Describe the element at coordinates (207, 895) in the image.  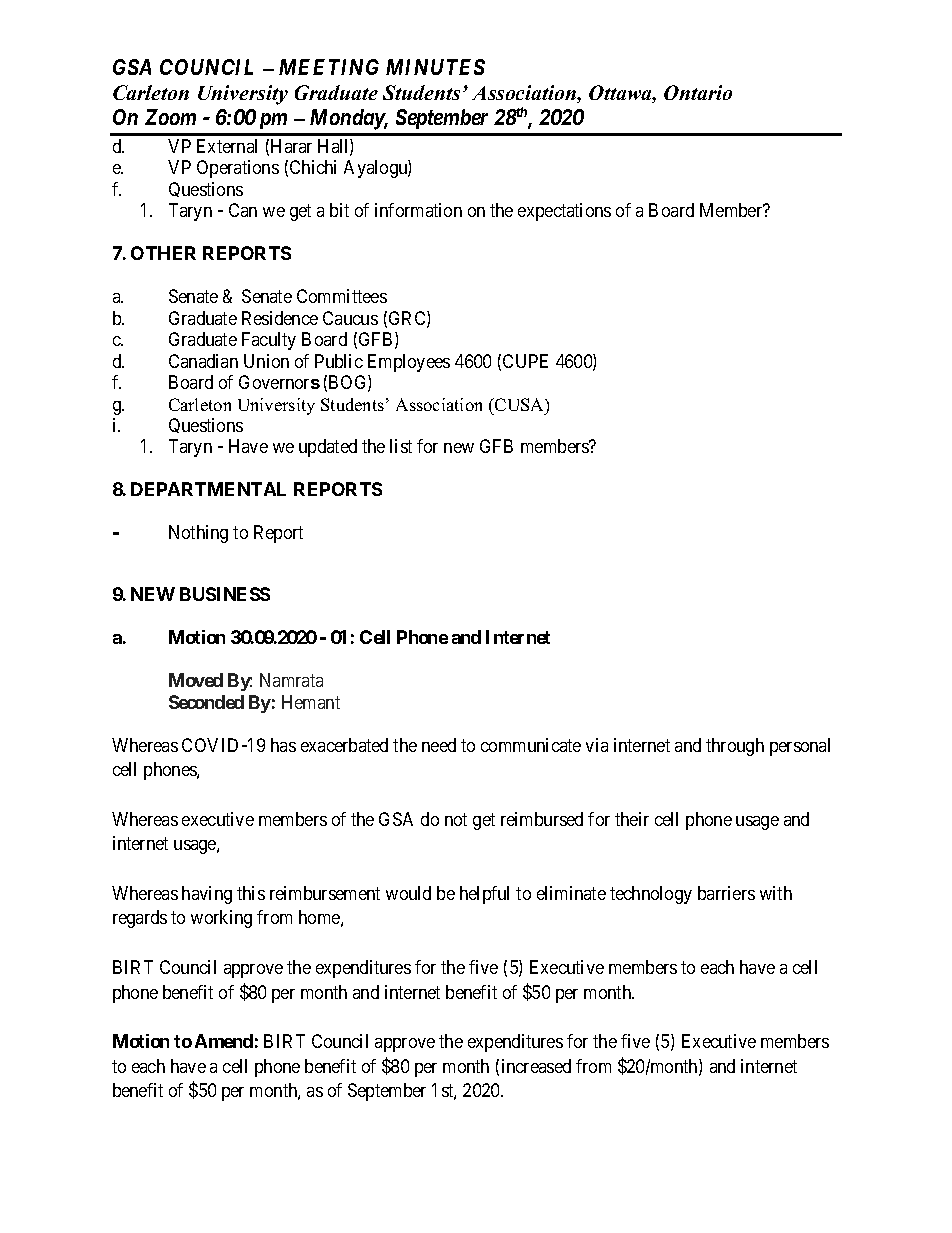
I see `having` at that location.
